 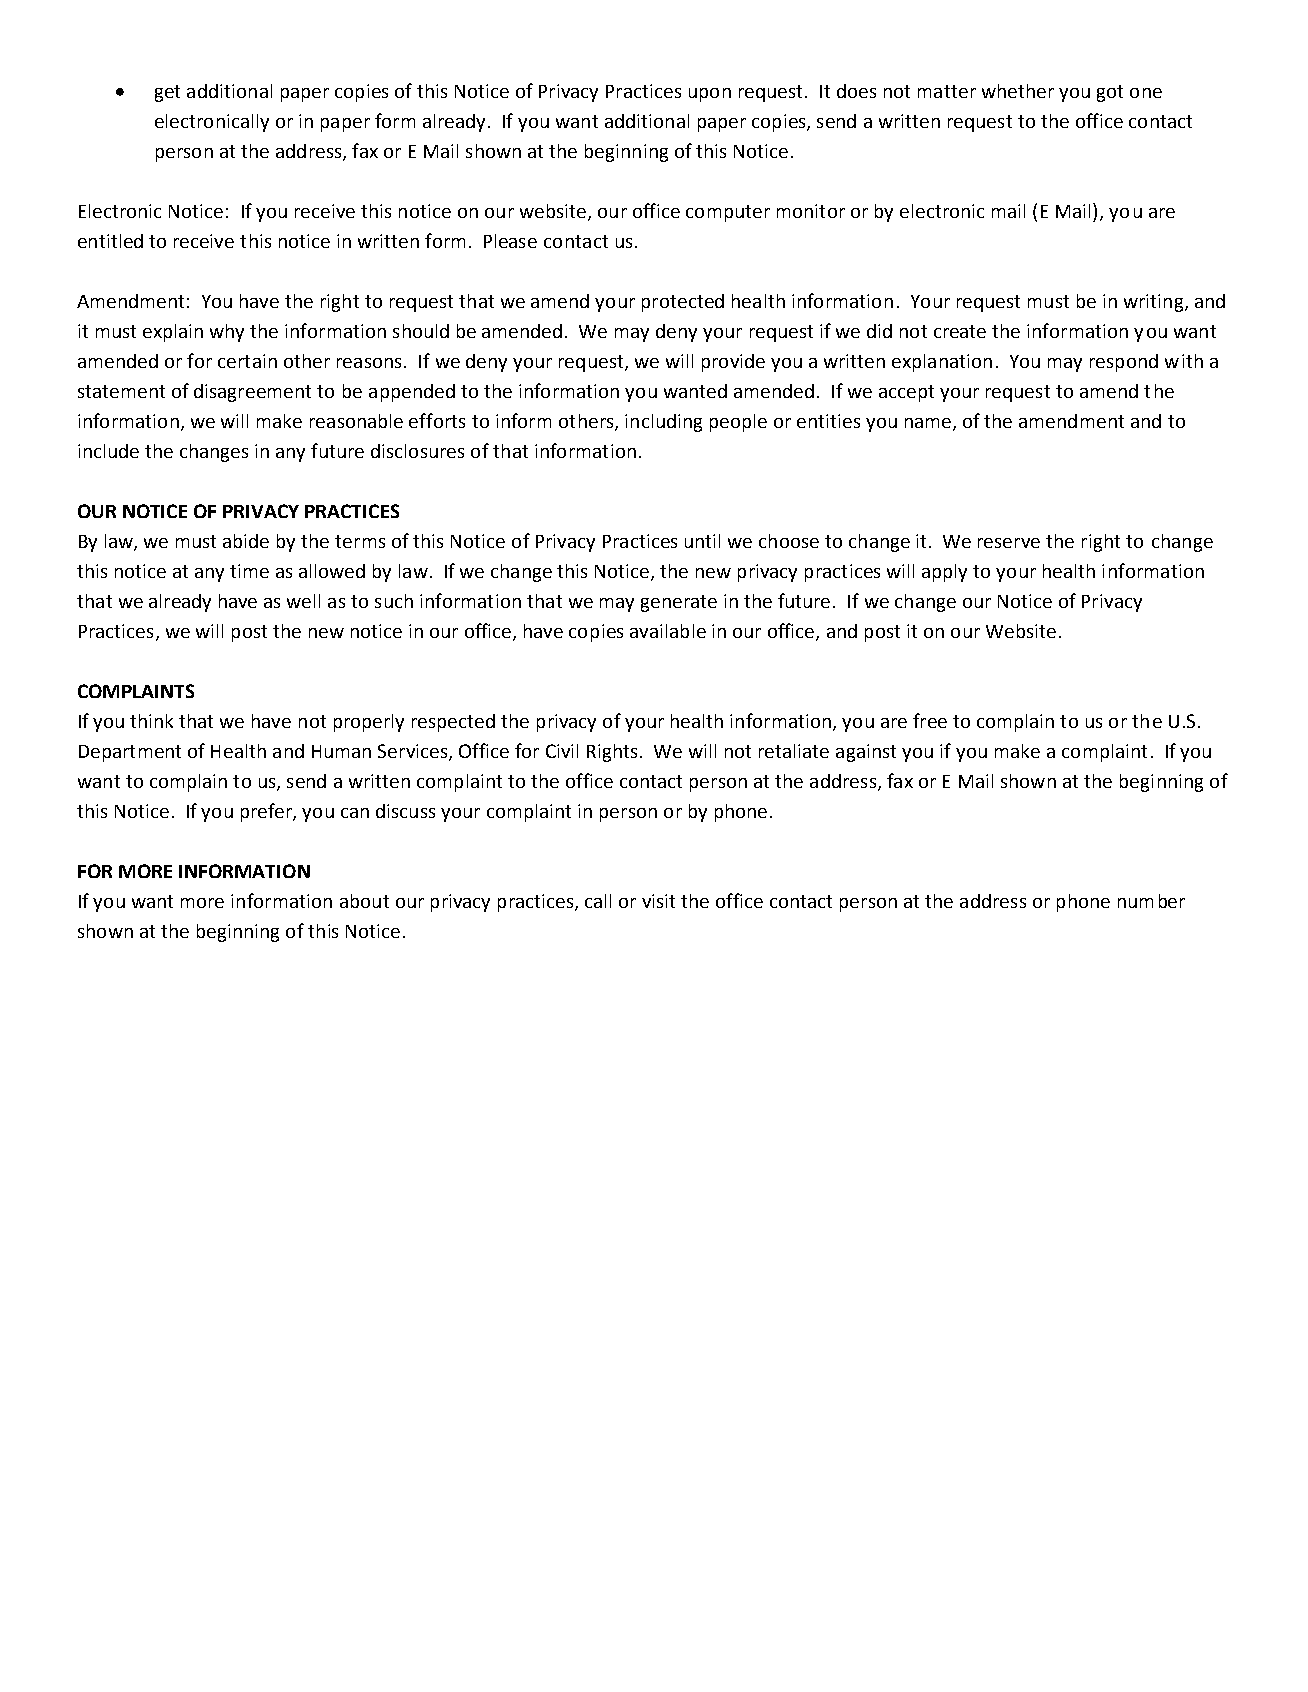 What do you see at coordinates (151, 721) in the screenshot?
I see `think` at bounding box center [151, 721].
